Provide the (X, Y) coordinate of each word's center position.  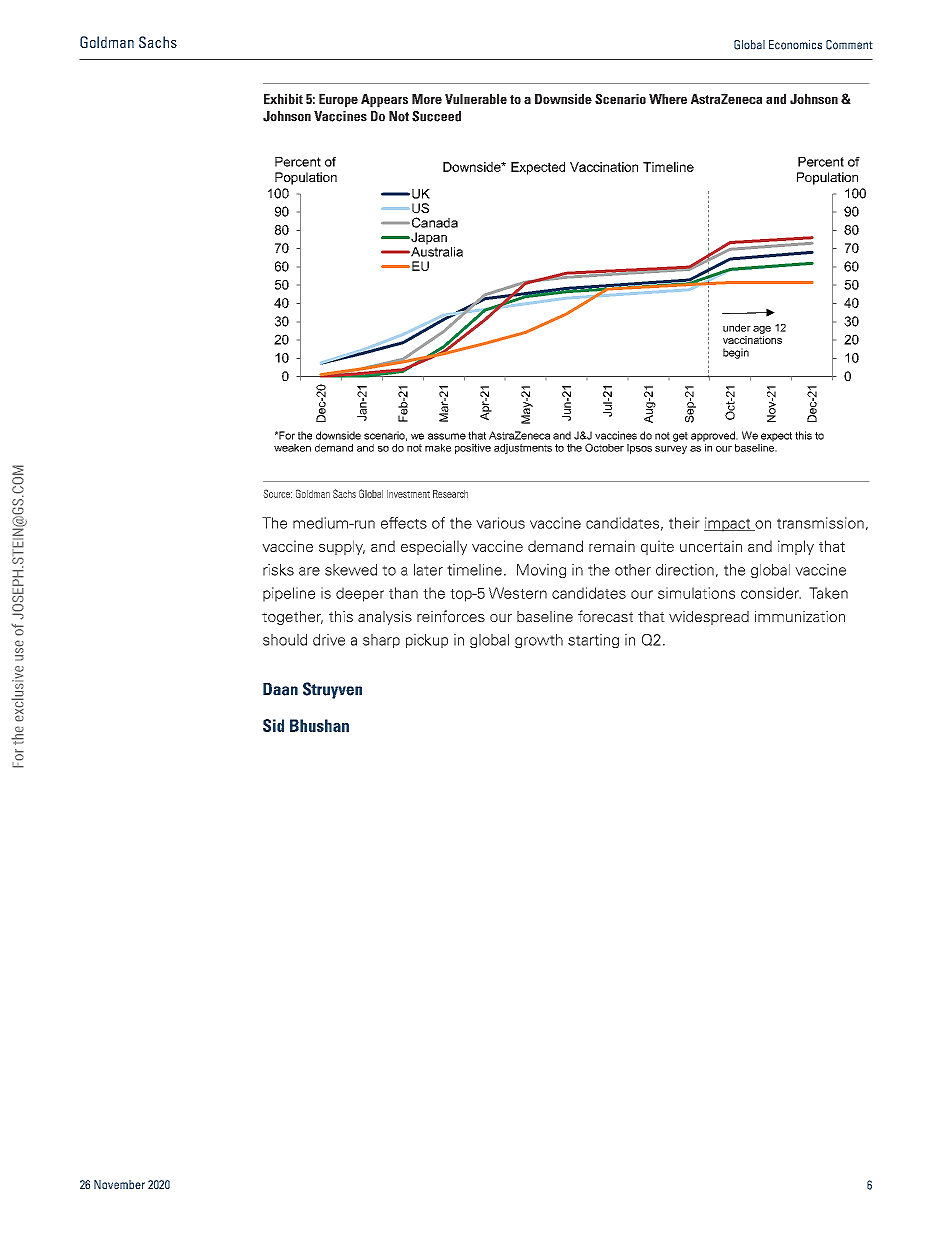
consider (771, 593)
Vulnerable (476, 99)
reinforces (451, 616)
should (285, 640)
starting (593, 641)
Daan (280, 689)
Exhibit (283, 99)
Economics (795, 45)
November (119, 1184)
